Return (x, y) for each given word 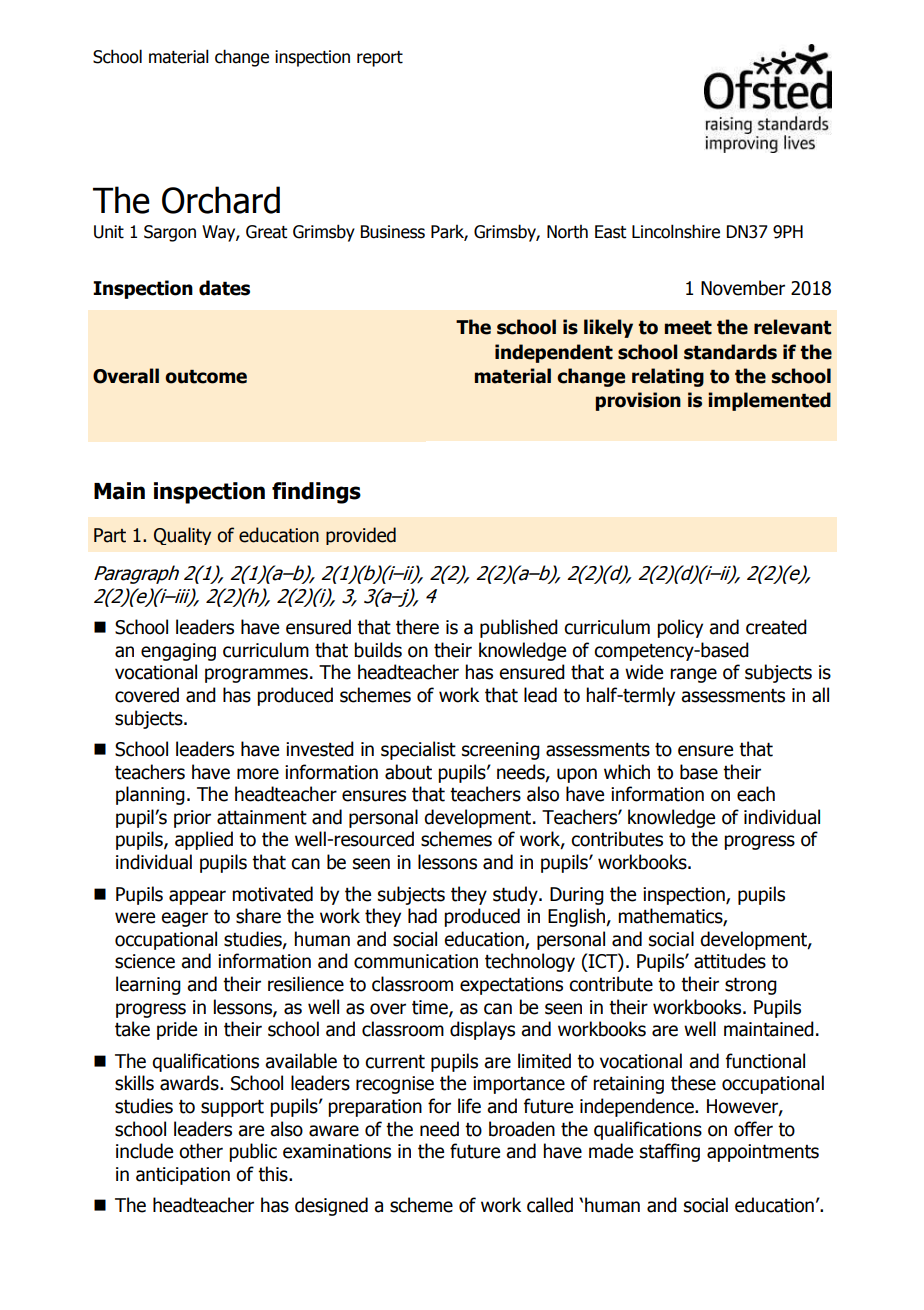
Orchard (221, 200)
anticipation (183, 1176)
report (380, 59)
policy (680, 628)
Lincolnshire (676, 231)
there (417, 627)
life (469, 1106)
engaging (178, 652)
